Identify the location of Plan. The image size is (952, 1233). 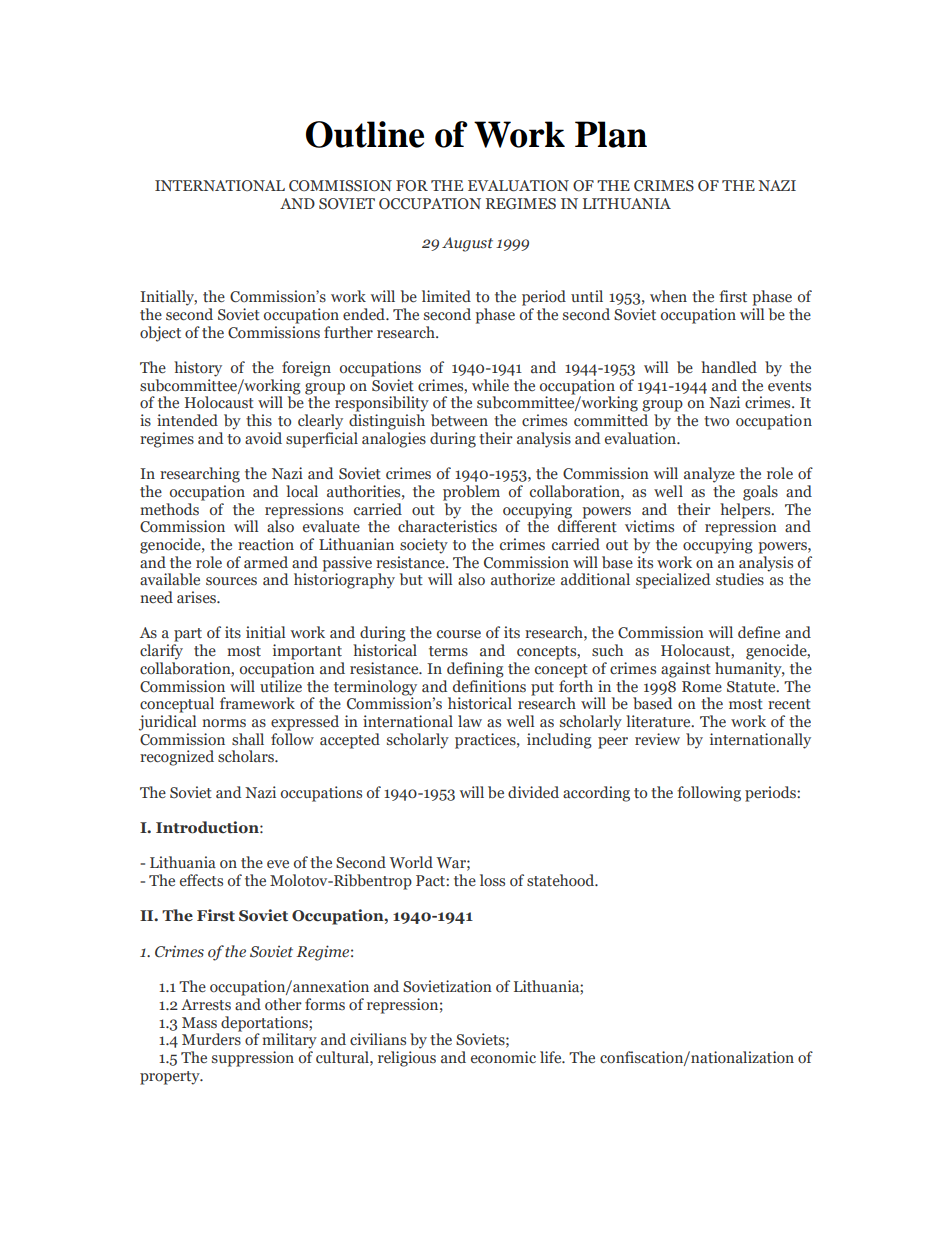
(611, 134).
